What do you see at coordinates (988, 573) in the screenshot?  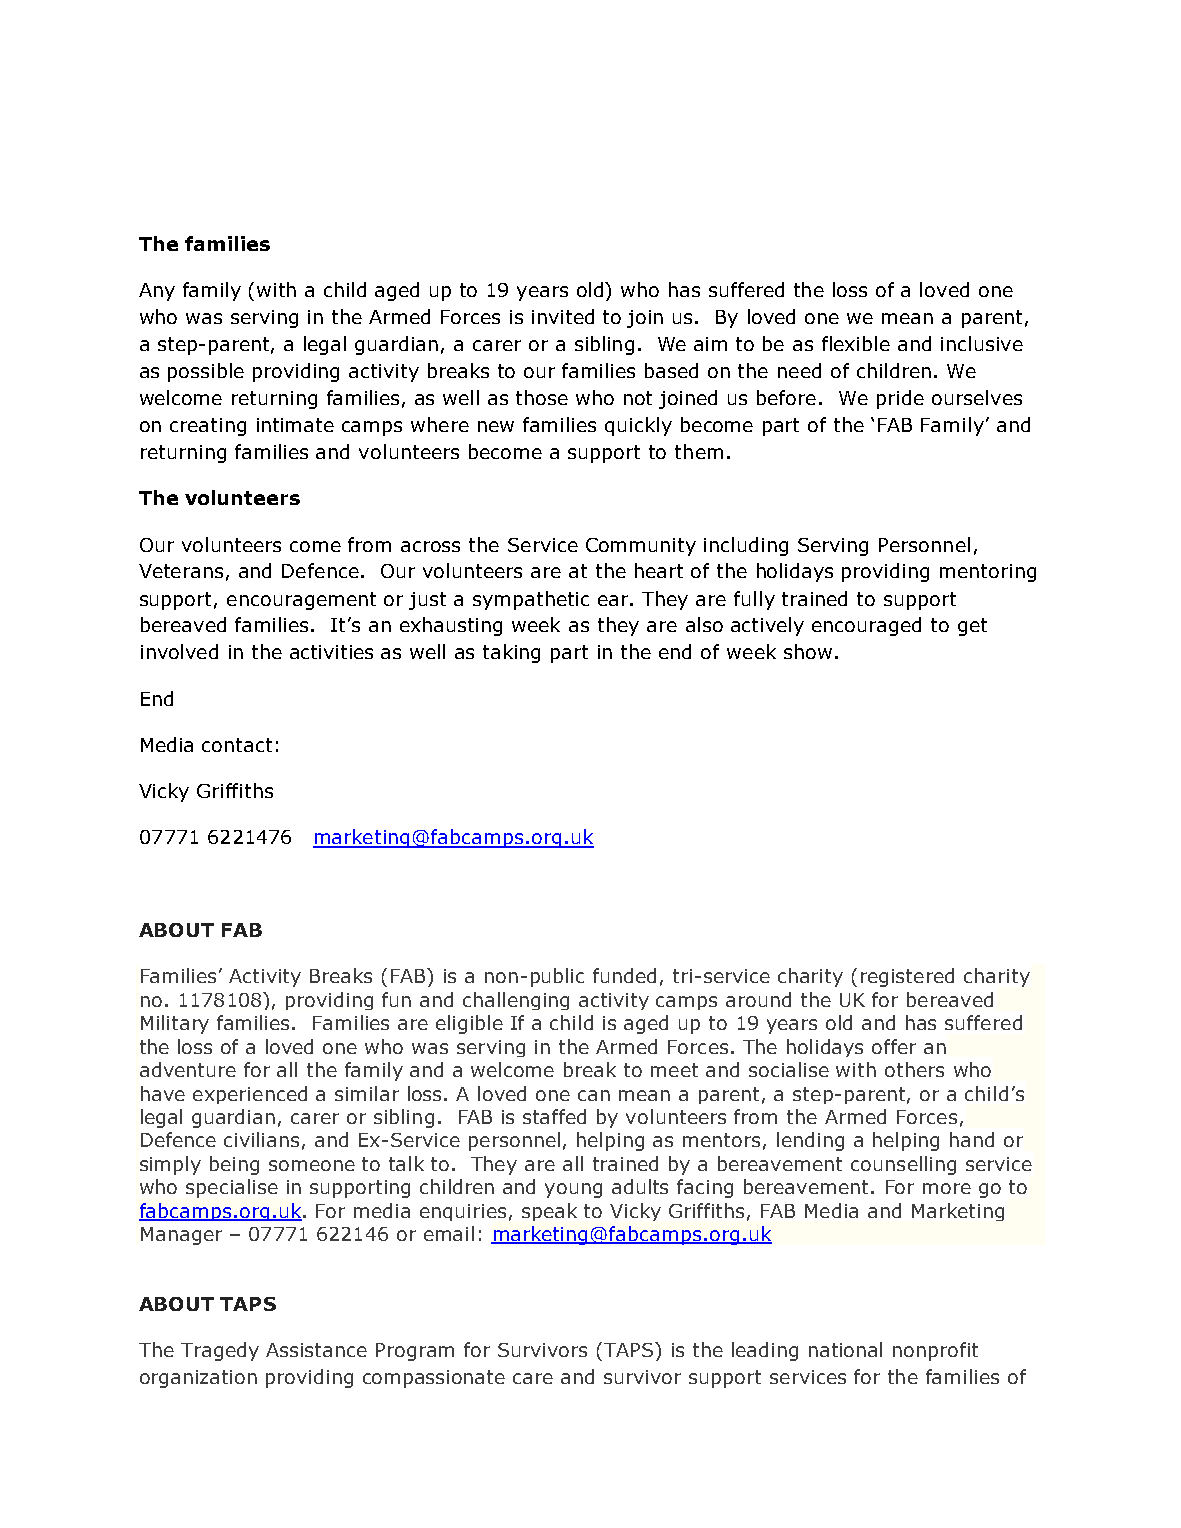 I see `mentoring` at bounding box center [988, 573].
